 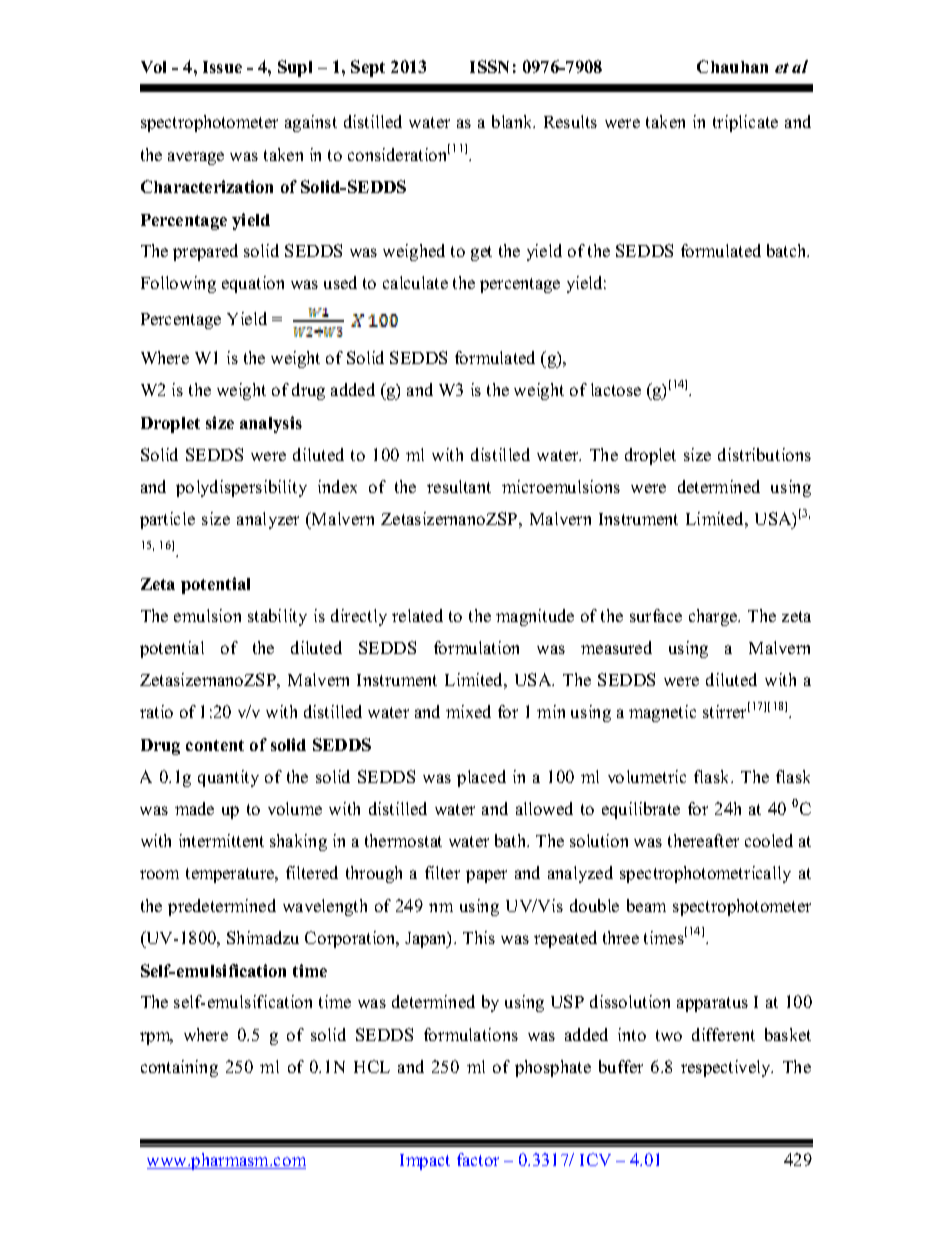 What do you see at coordinates (478, 1159) in the screenshot?
I see `factor` at bounding box center [478, 1159].
